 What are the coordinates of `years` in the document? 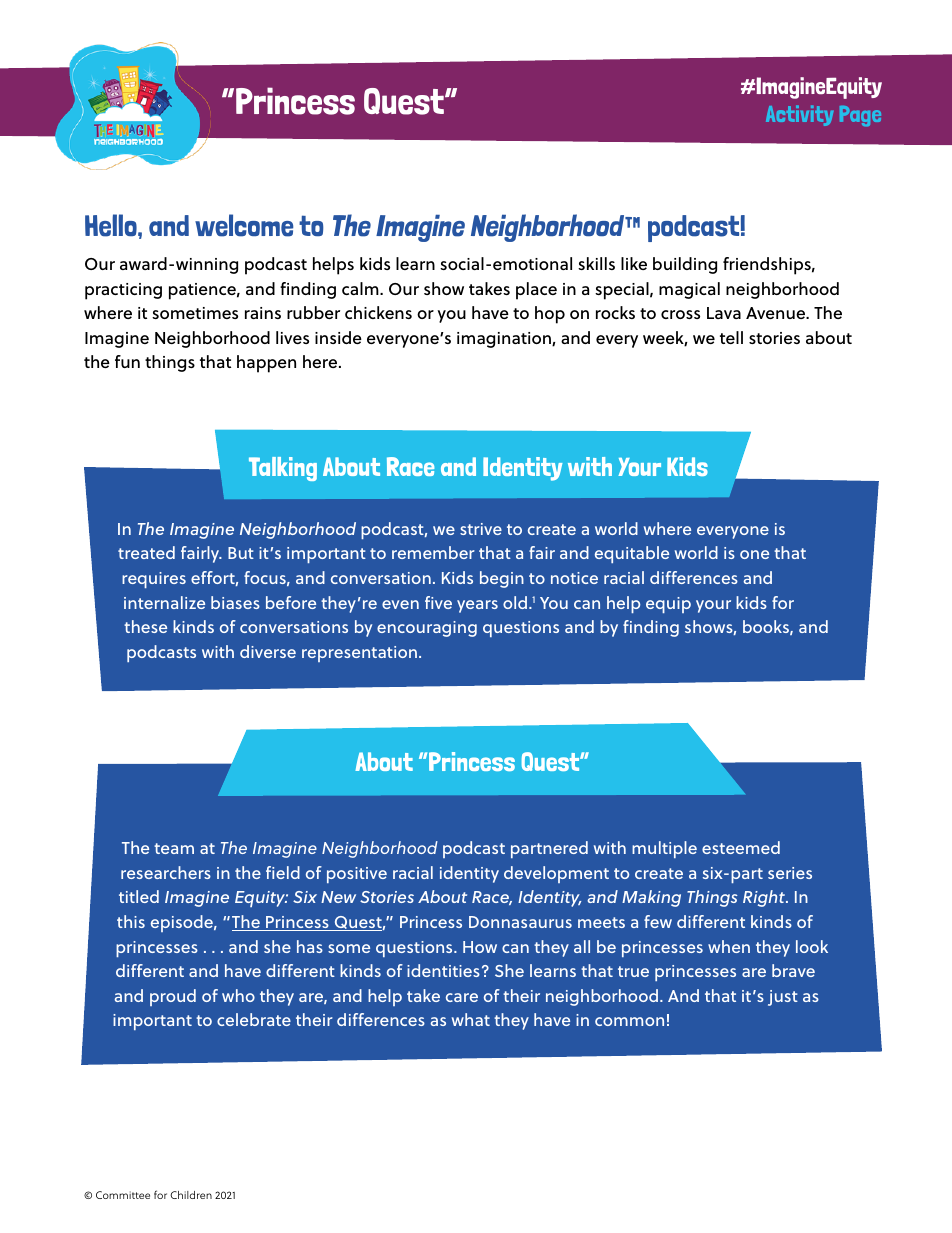 It's located at (477, 606).
